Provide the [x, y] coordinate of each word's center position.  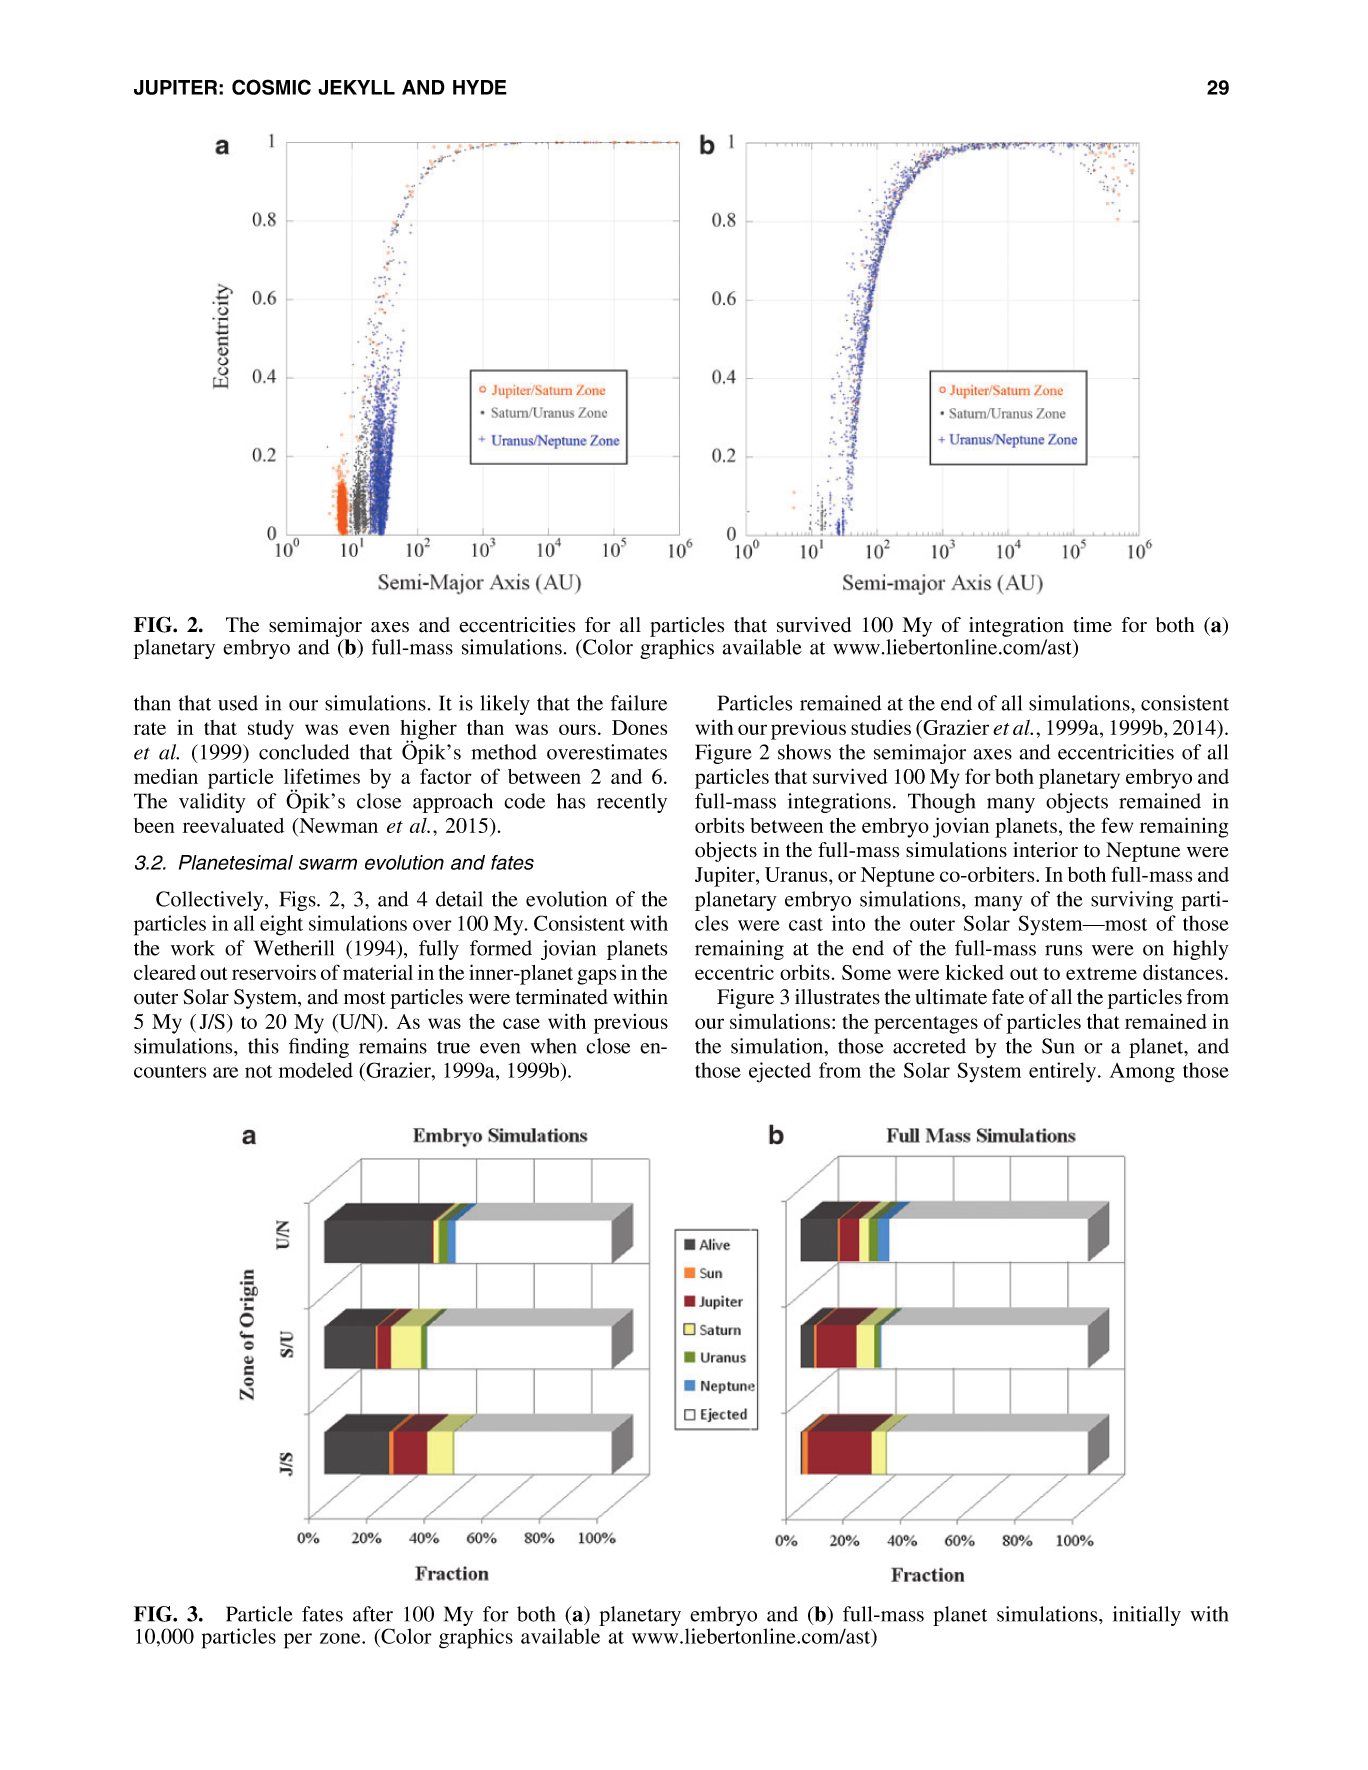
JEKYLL [356, 87]
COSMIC [271, 87]
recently [632, 803]
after [373, 1614]
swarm [328, 864]
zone [341, 1638]
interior [1045, 850]
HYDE [480, 87]
